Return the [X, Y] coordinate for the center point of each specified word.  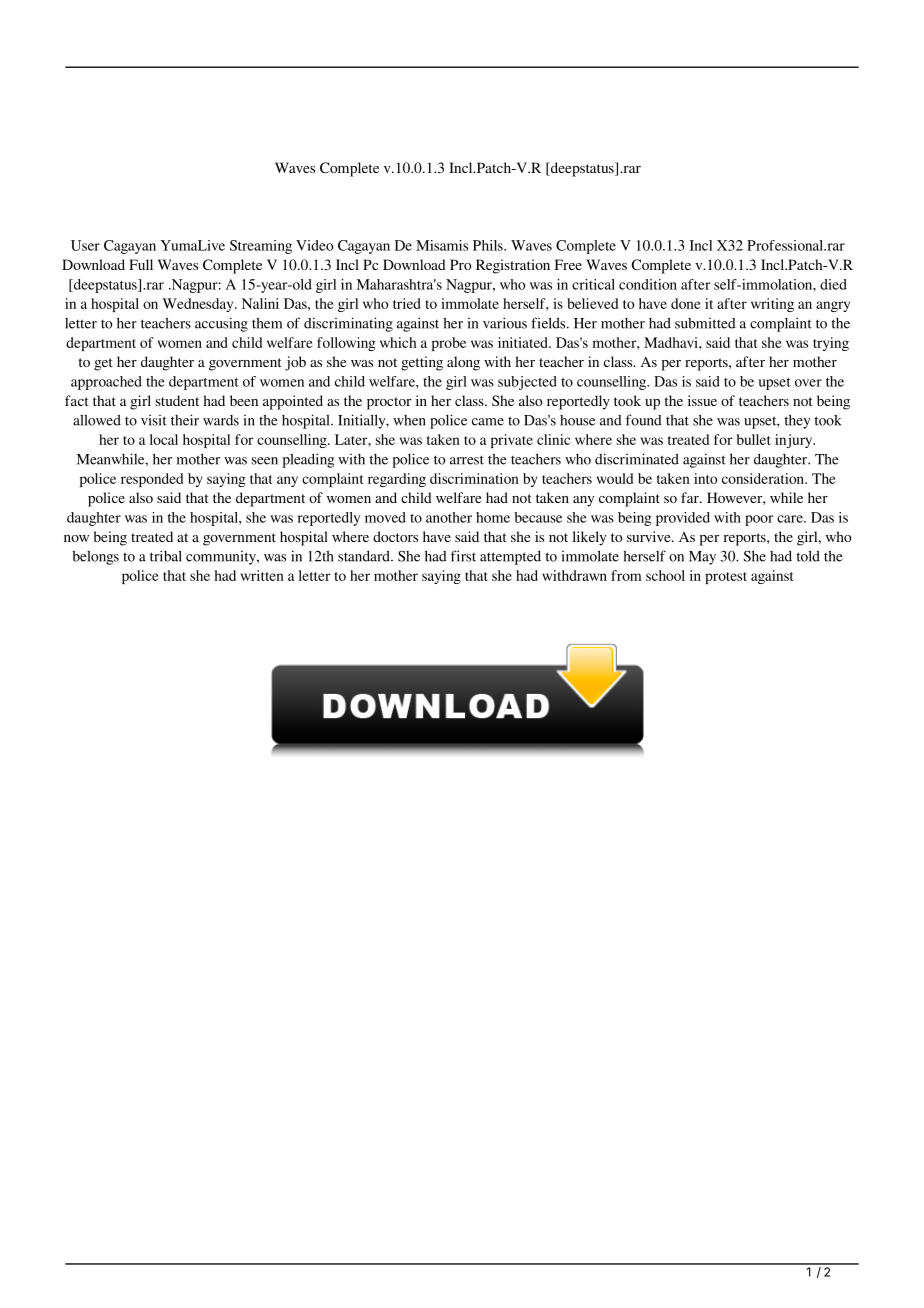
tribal [166, 556]
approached [106, 383]
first [463, 556]
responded [152, 480]
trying [831, 344]
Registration [513, 266]
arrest [467, 460]
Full [141, 264]
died [833, 284]
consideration [764, 478]
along [463, 363]
